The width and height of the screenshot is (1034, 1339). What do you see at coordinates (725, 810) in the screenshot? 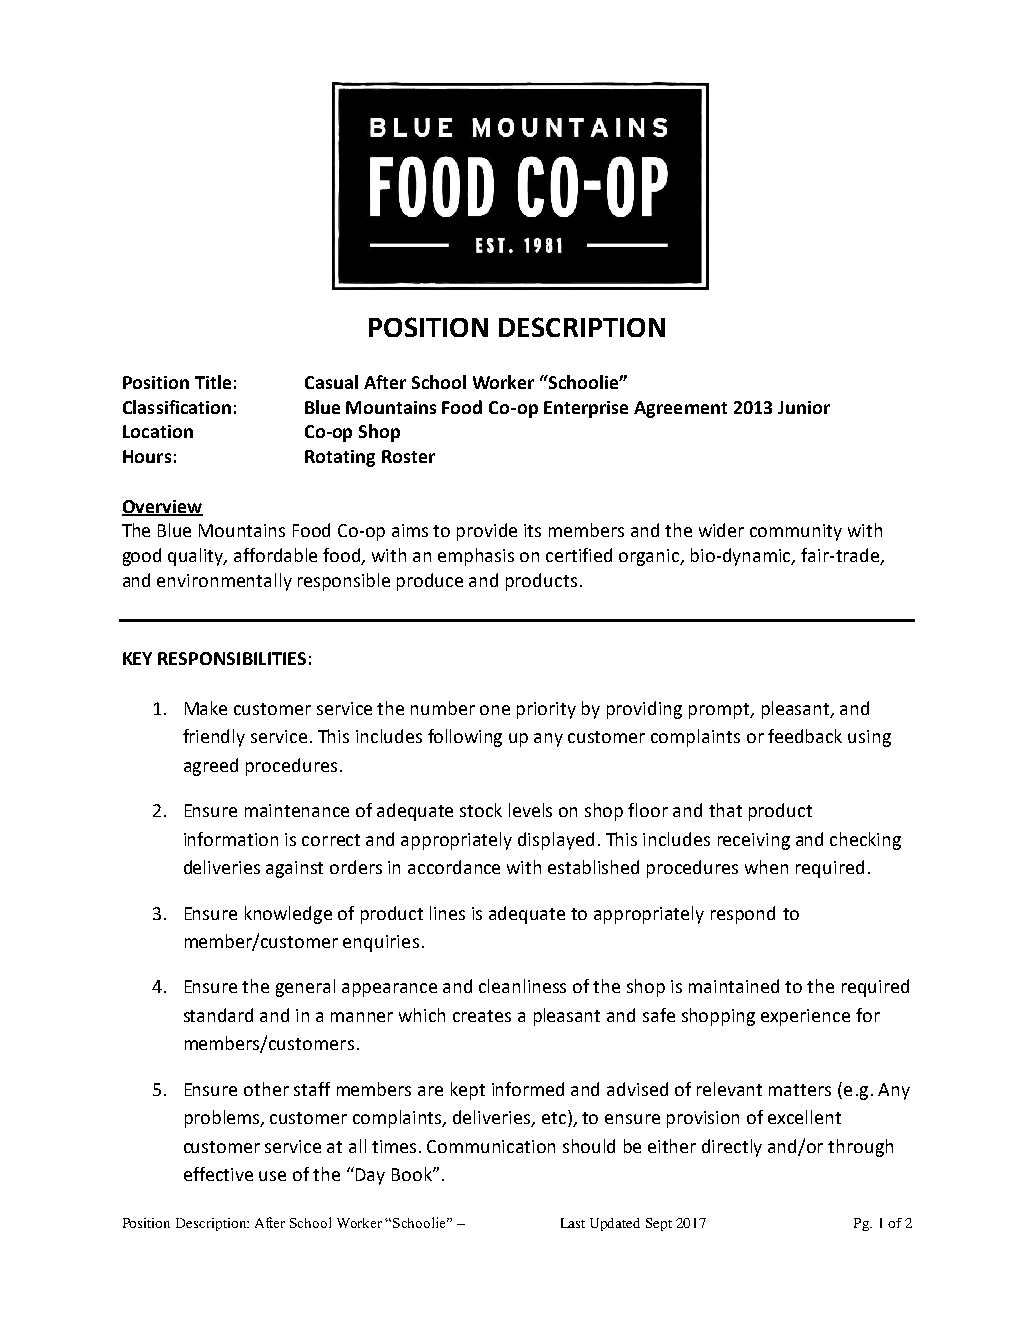
I see `that` at bounding box center [725, 810].
